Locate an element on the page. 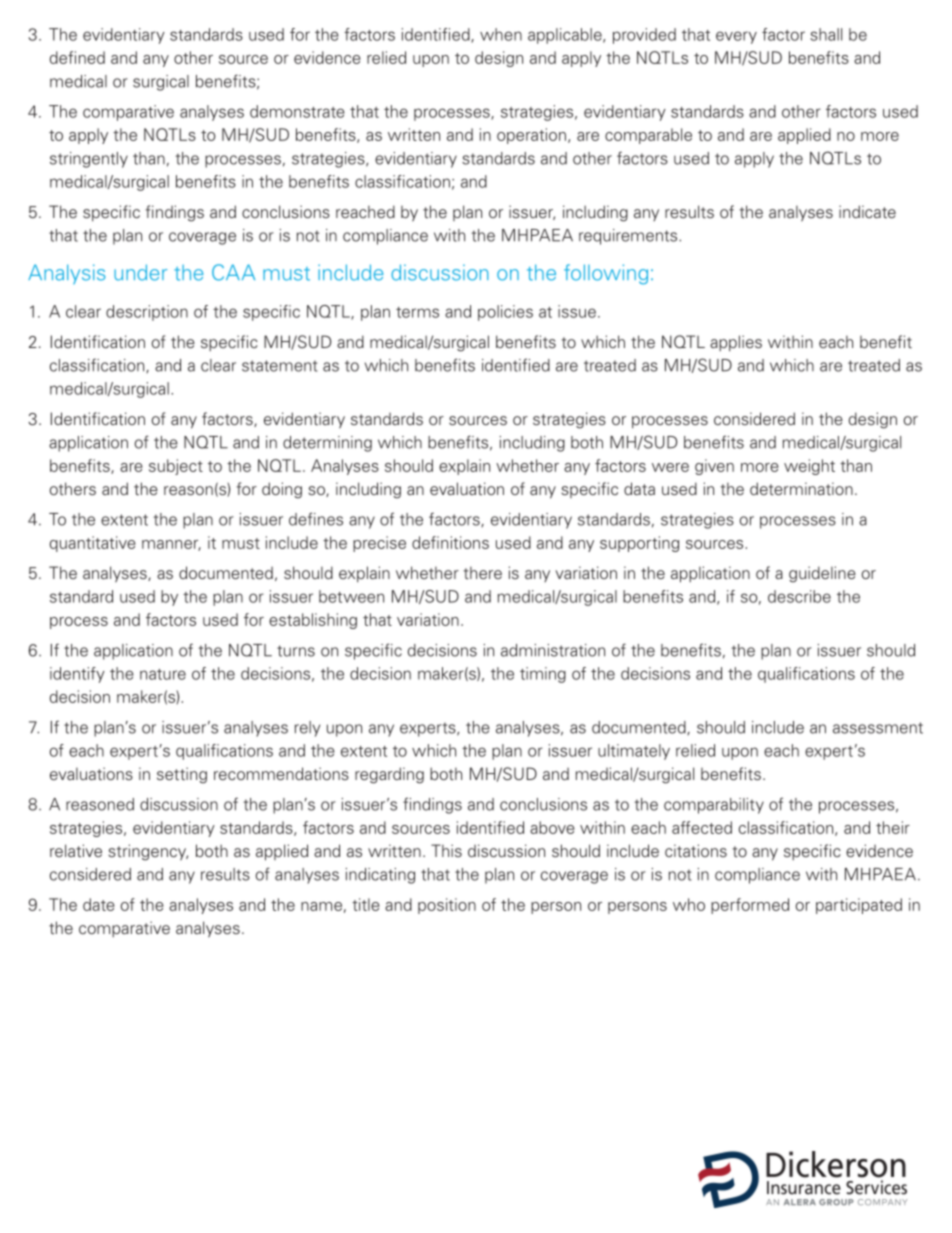 This image has width=952, height=1233. performed is located at coordinates (750, 906).
